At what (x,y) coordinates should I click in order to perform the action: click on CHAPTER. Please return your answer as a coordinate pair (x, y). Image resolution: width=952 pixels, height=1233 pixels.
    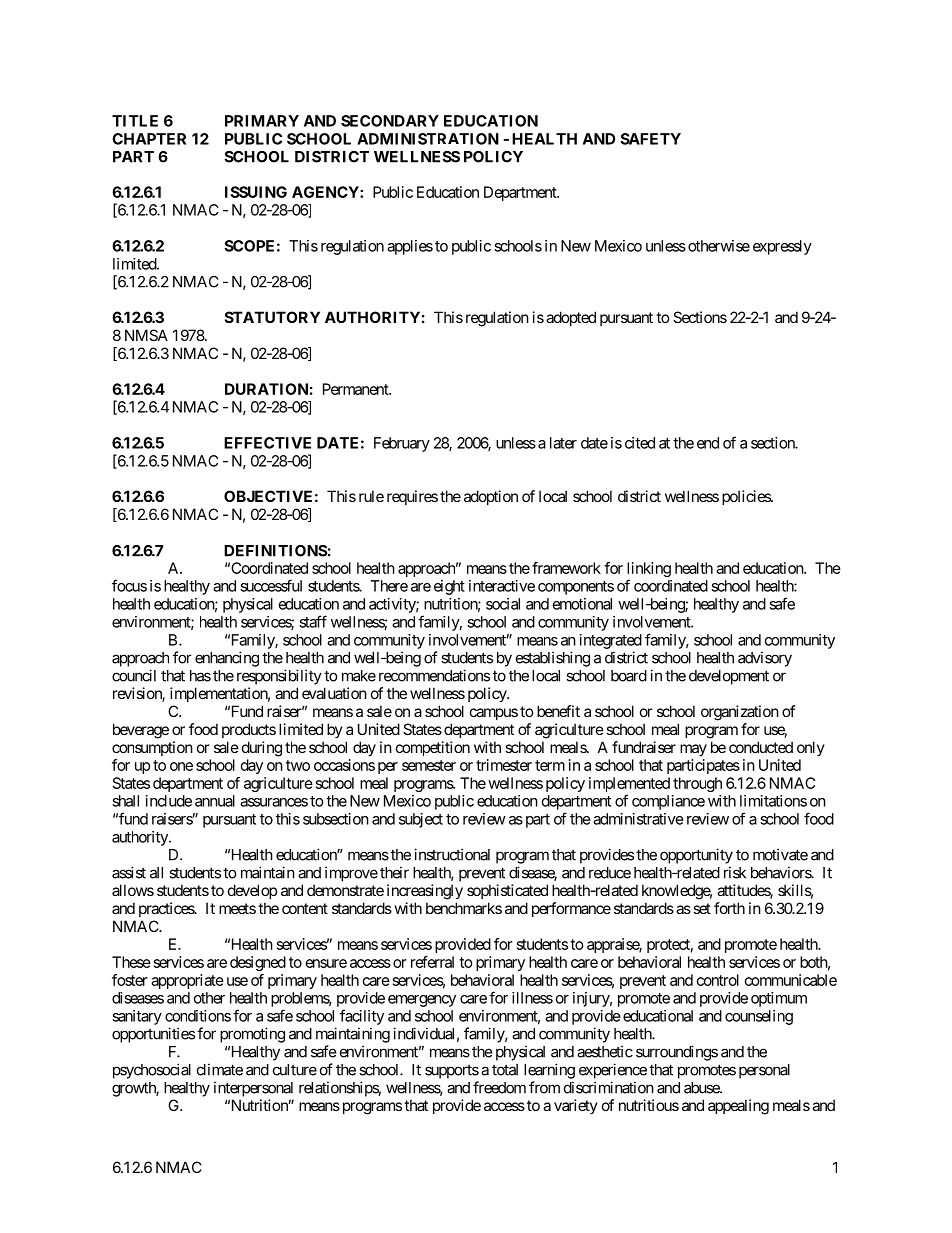
    Looking at the image, I should click on (149, 139).
